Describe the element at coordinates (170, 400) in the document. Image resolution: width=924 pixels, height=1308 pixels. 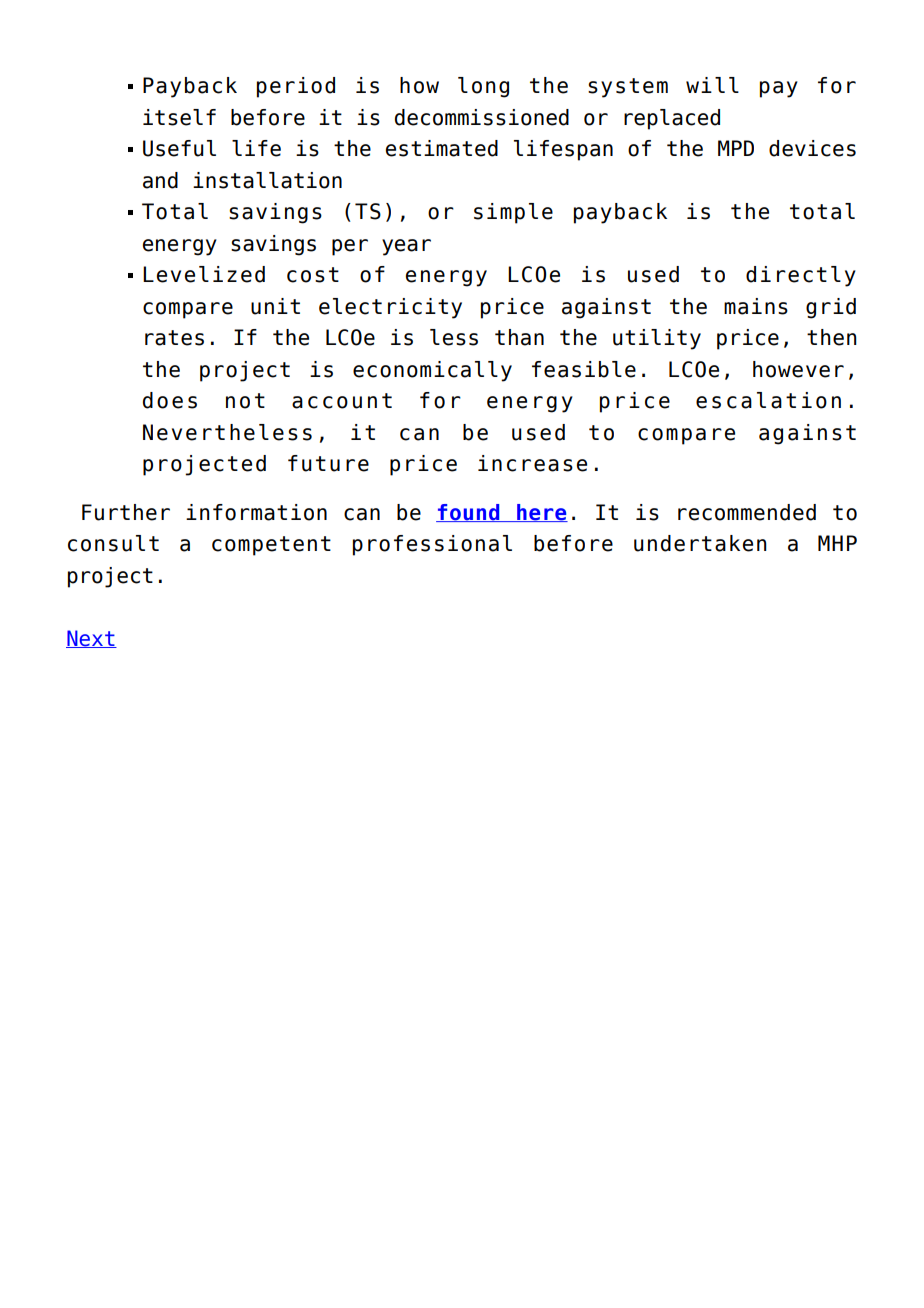
I see `does` at that location.
